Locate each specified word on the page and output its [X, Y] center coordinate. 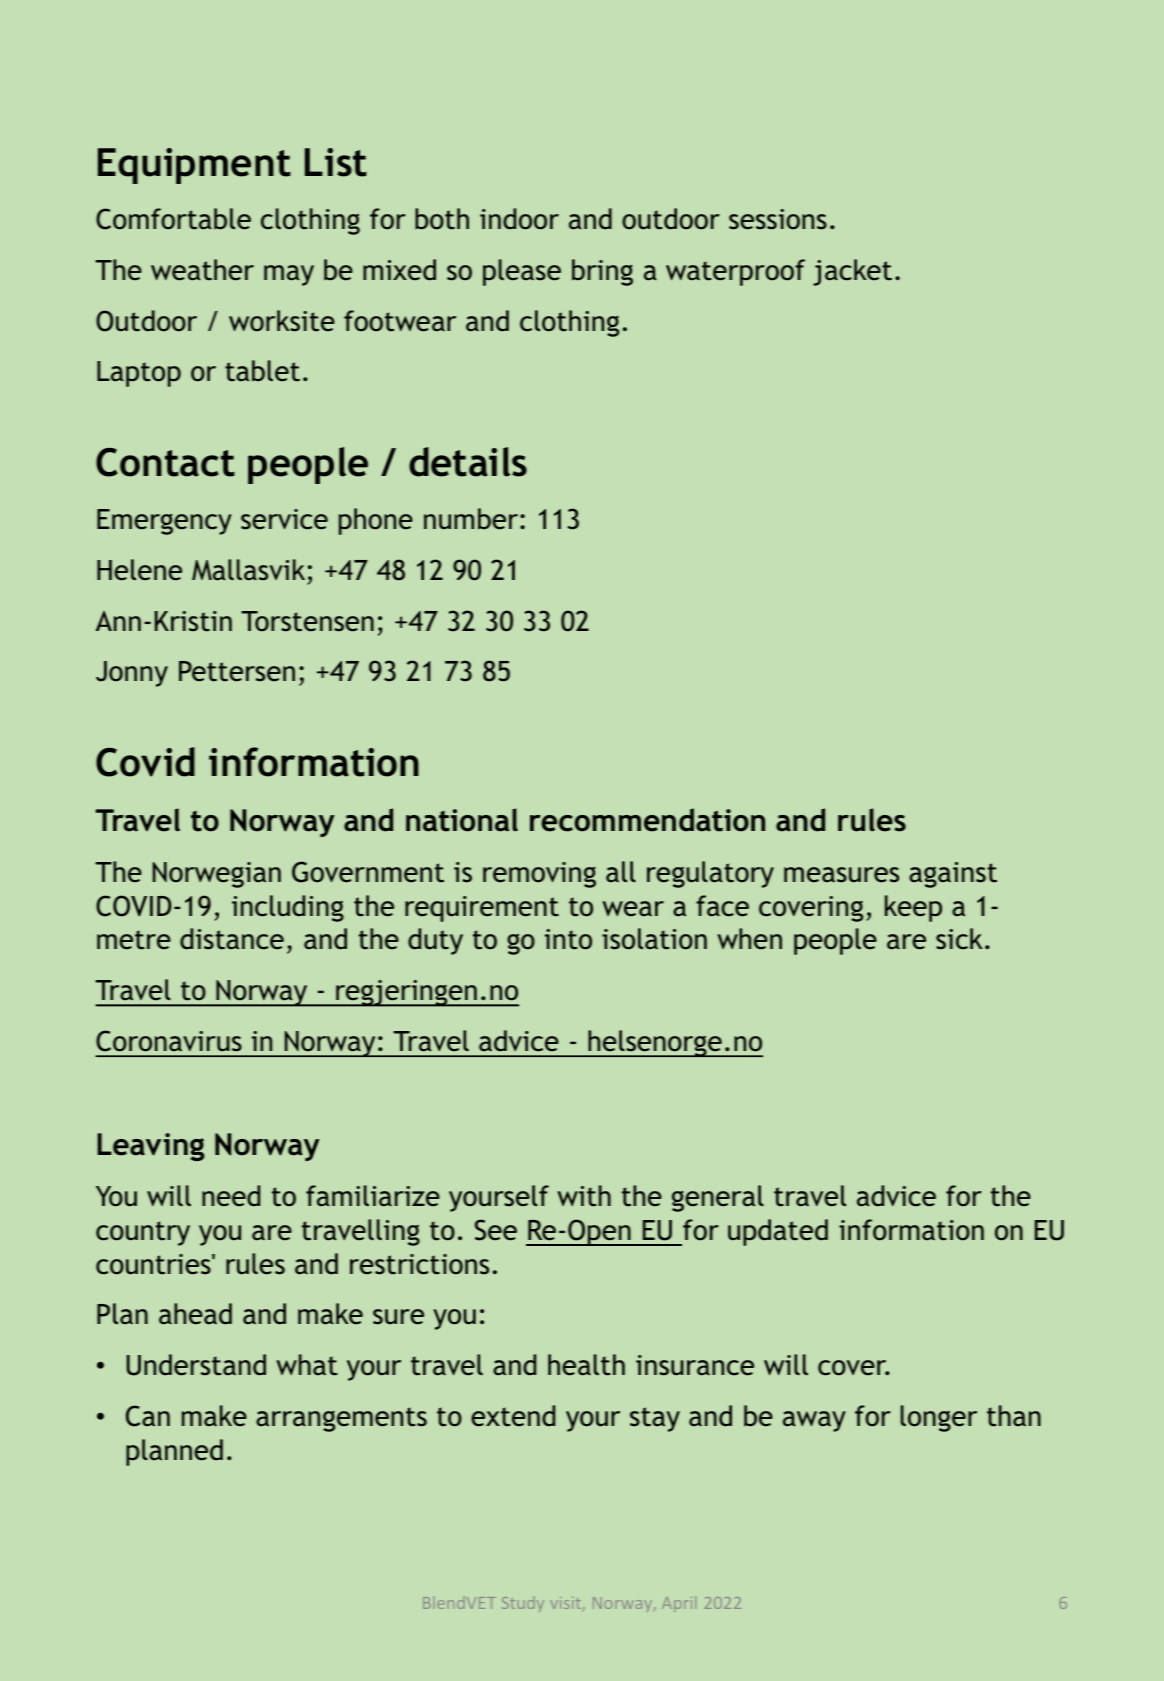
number [471, 519]
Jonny [132, 674]
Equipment [194, 166]
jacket [852, 272]
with [584, 1196]
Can [148, 1416]
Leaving [150, 1147]
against [953, 875]
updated [778, 1232]
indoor [519, 219]
